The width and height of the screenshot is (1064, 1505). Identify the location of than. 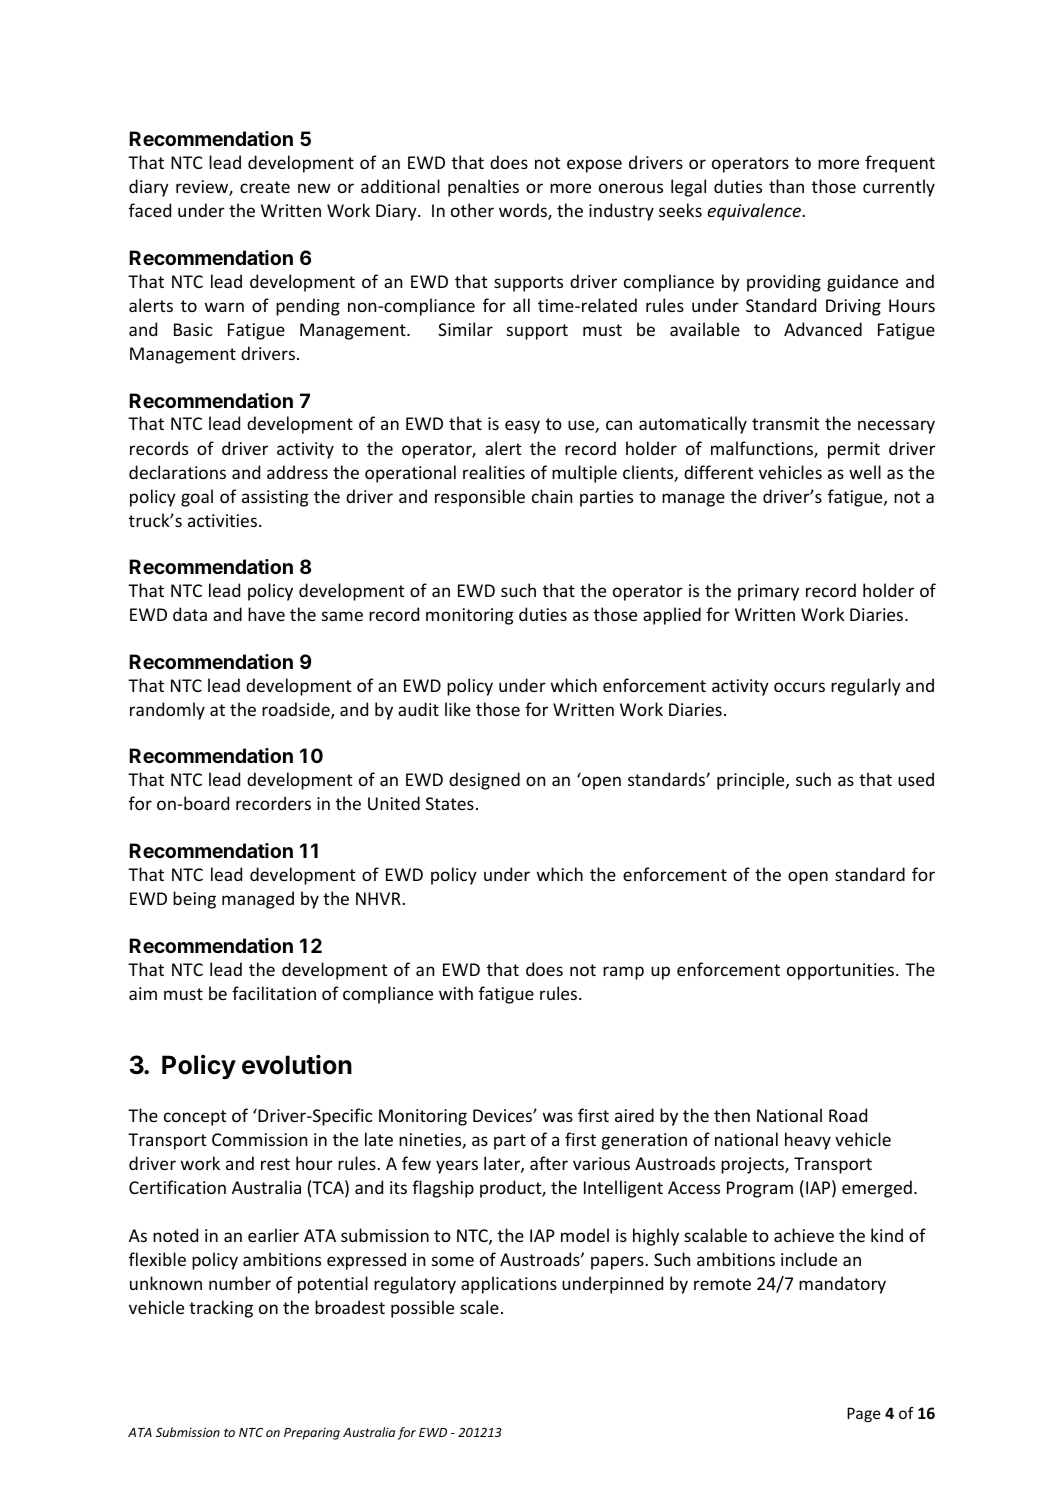
(786, 186).
